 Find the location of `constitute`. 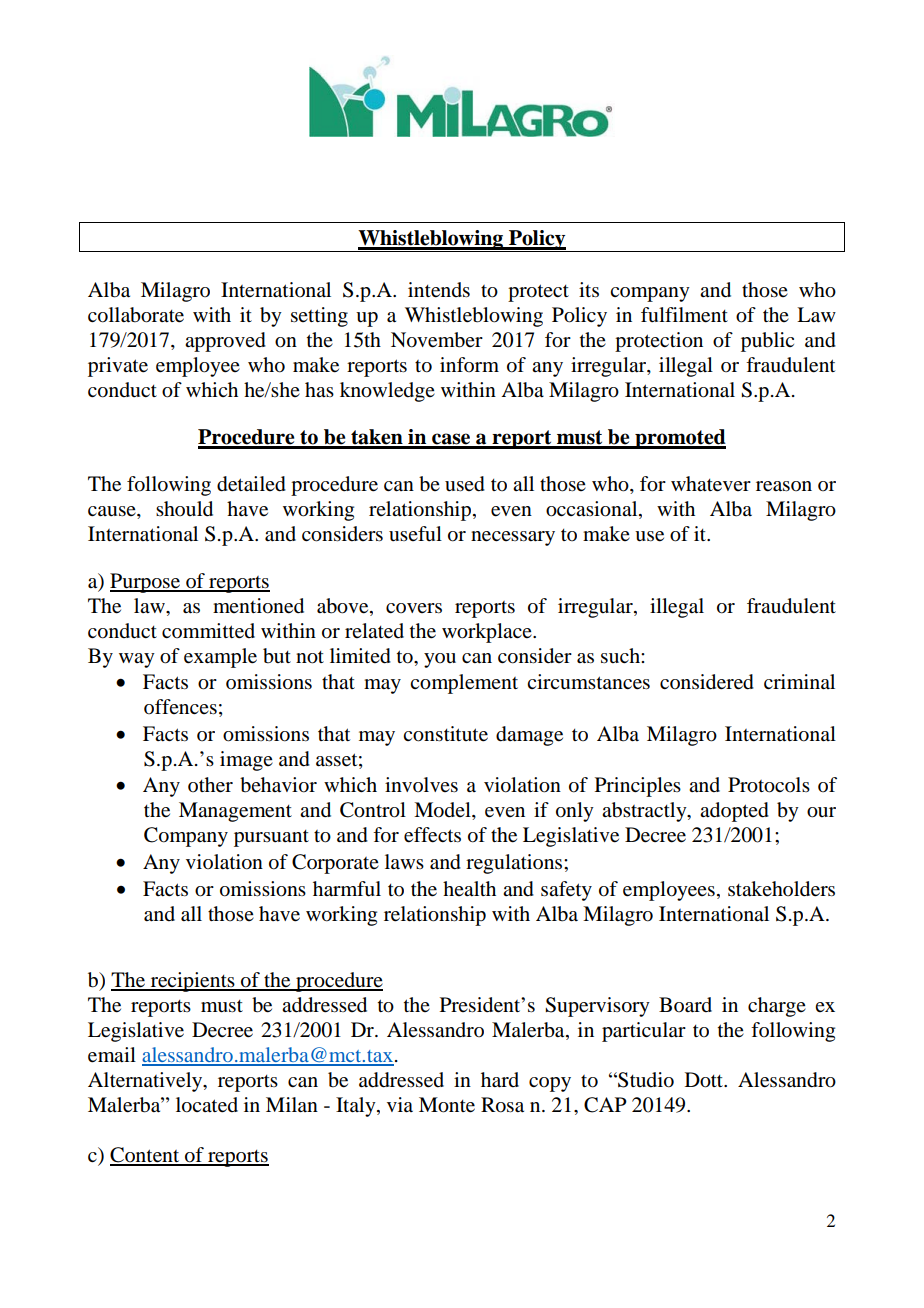

constitute is located at coordinates (445, 734).
